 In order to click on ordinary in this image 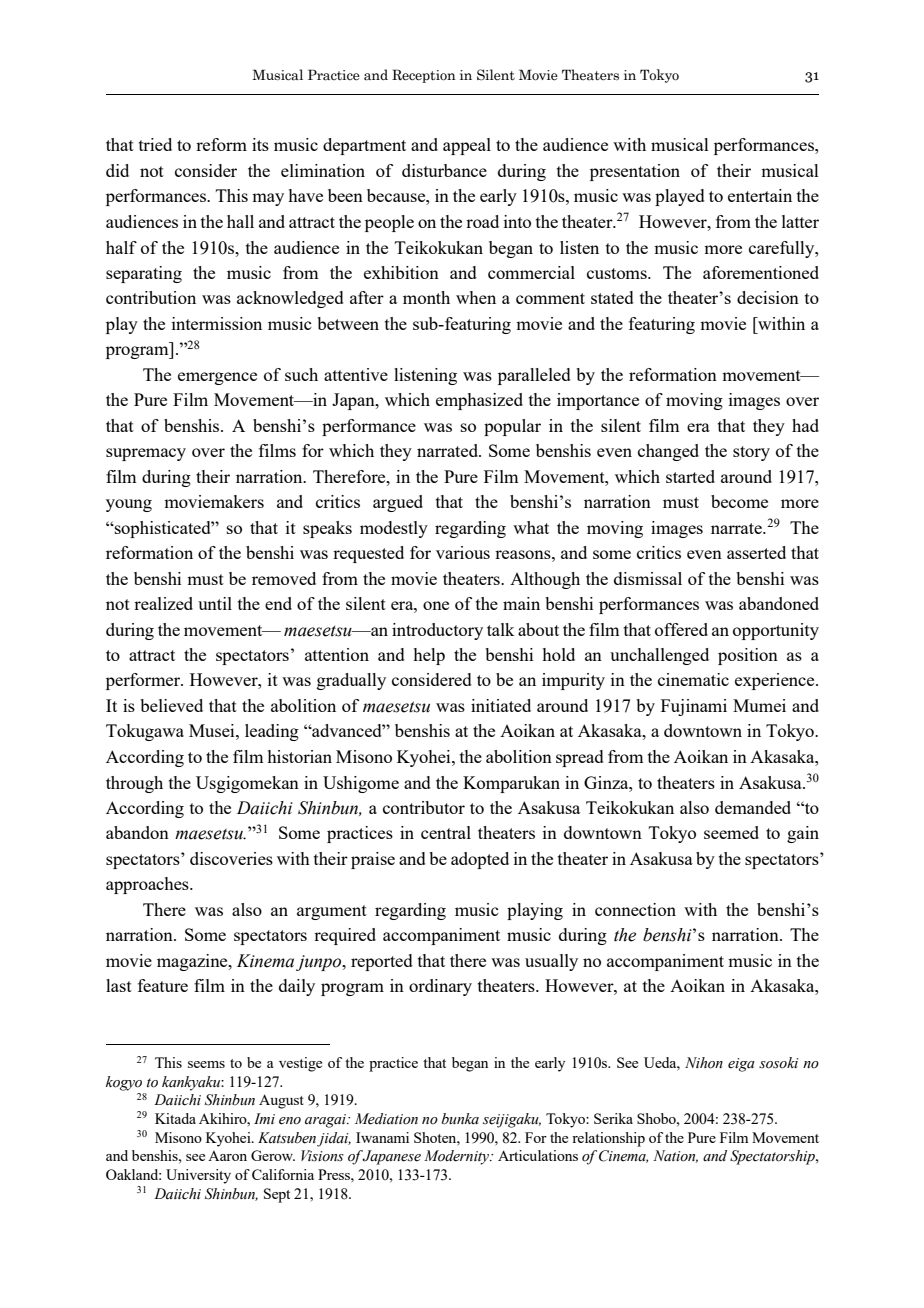, I will do `click(440, 987)`.
